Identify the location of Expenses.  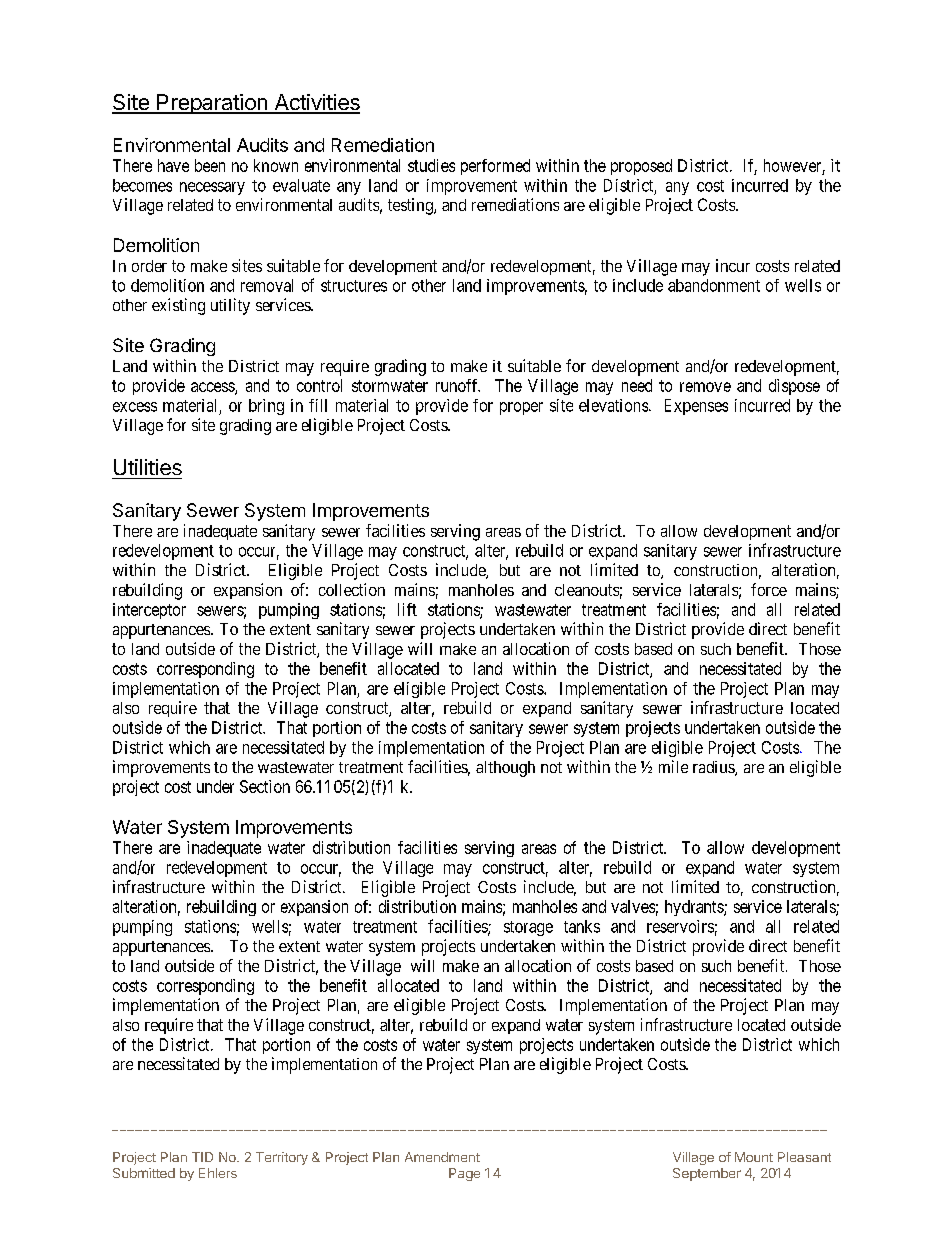
(696, 407).
